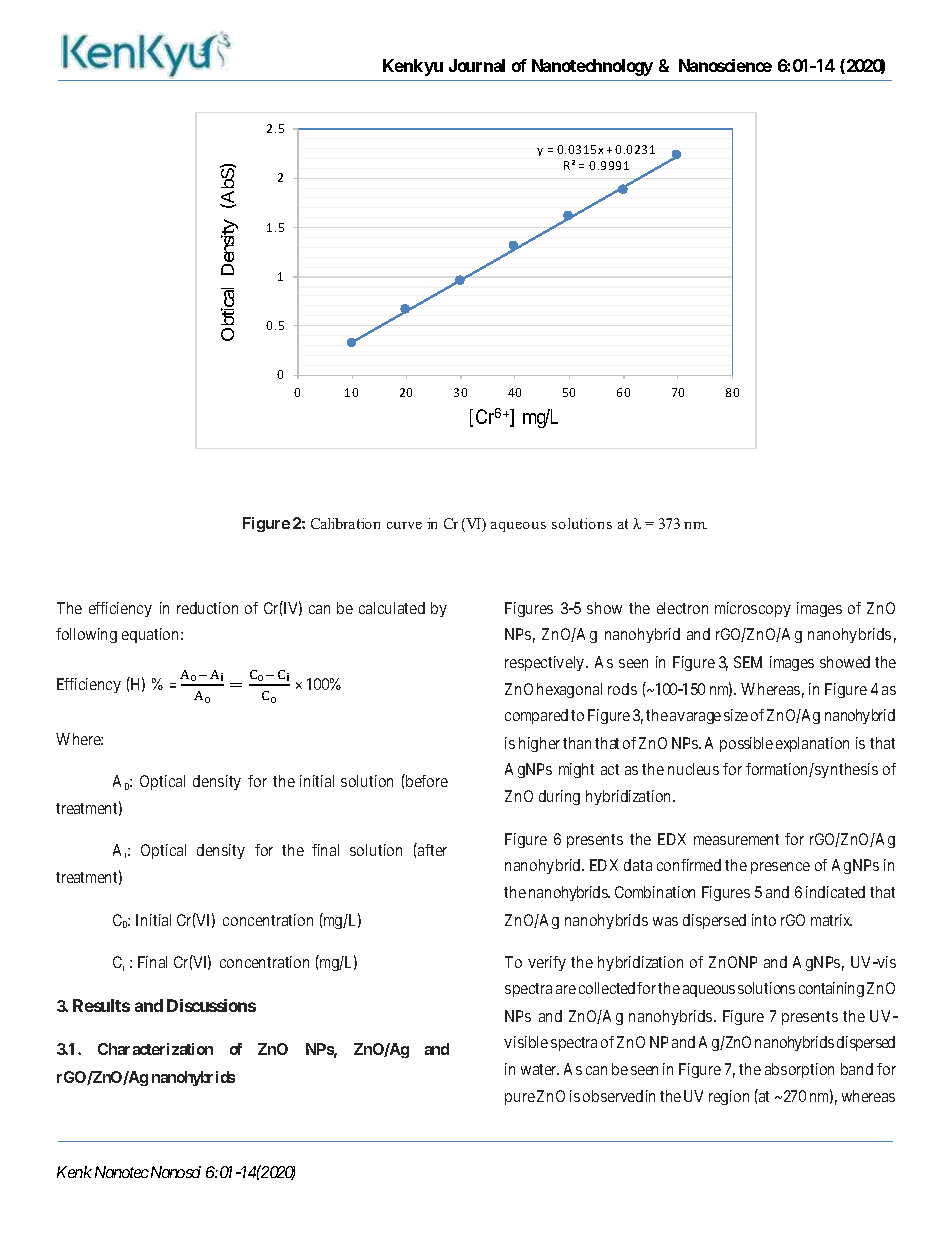 Image resolution: width=952 pixels, height=1233 pixels. I want to click on Journal, so click(477, 65).
